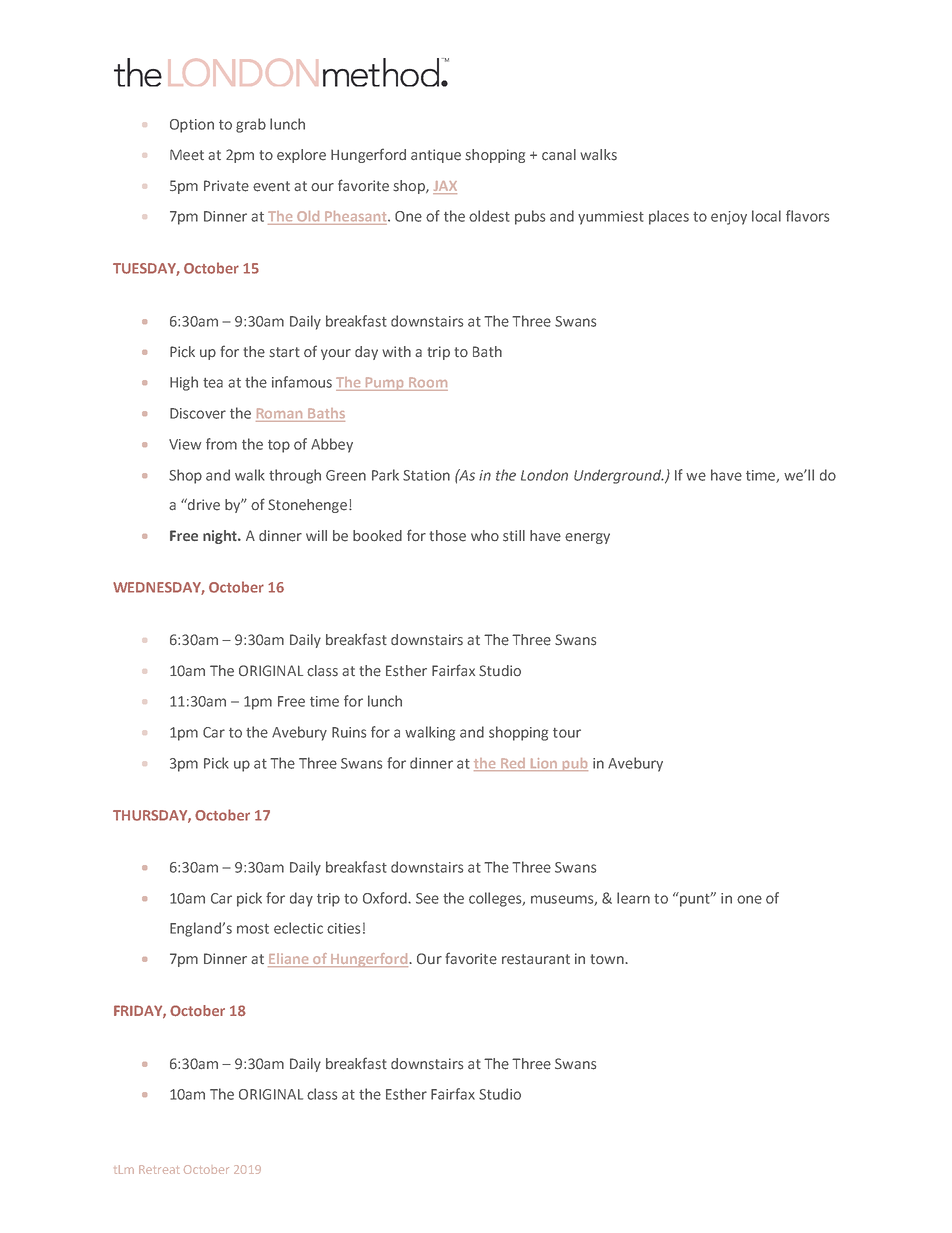  What do you see at coordinates (729, 218) in the screenshot?
I see `enjoy` at bounding box center [729, 218].
